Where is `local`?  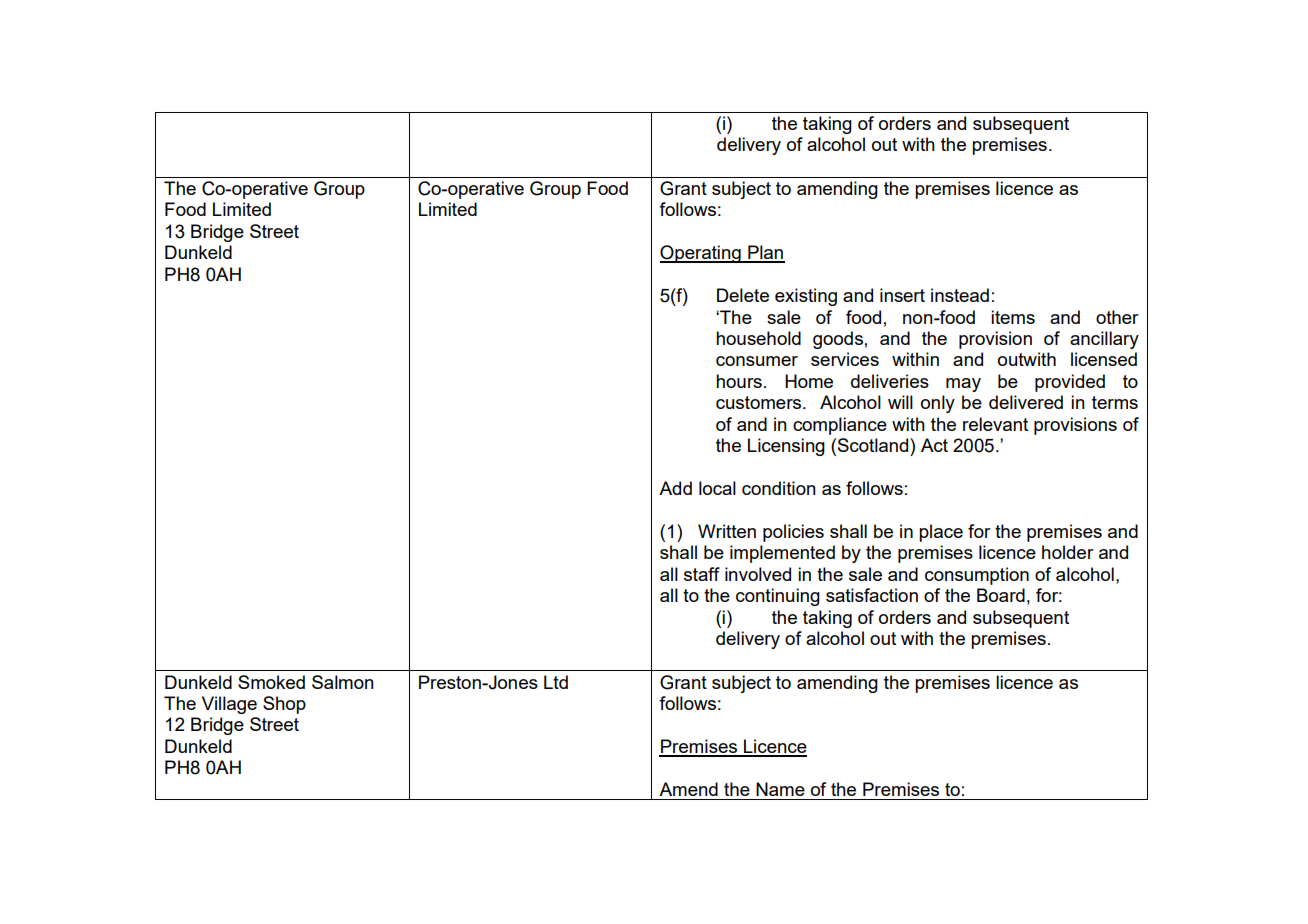 local is located at coordinates (717, 488).
